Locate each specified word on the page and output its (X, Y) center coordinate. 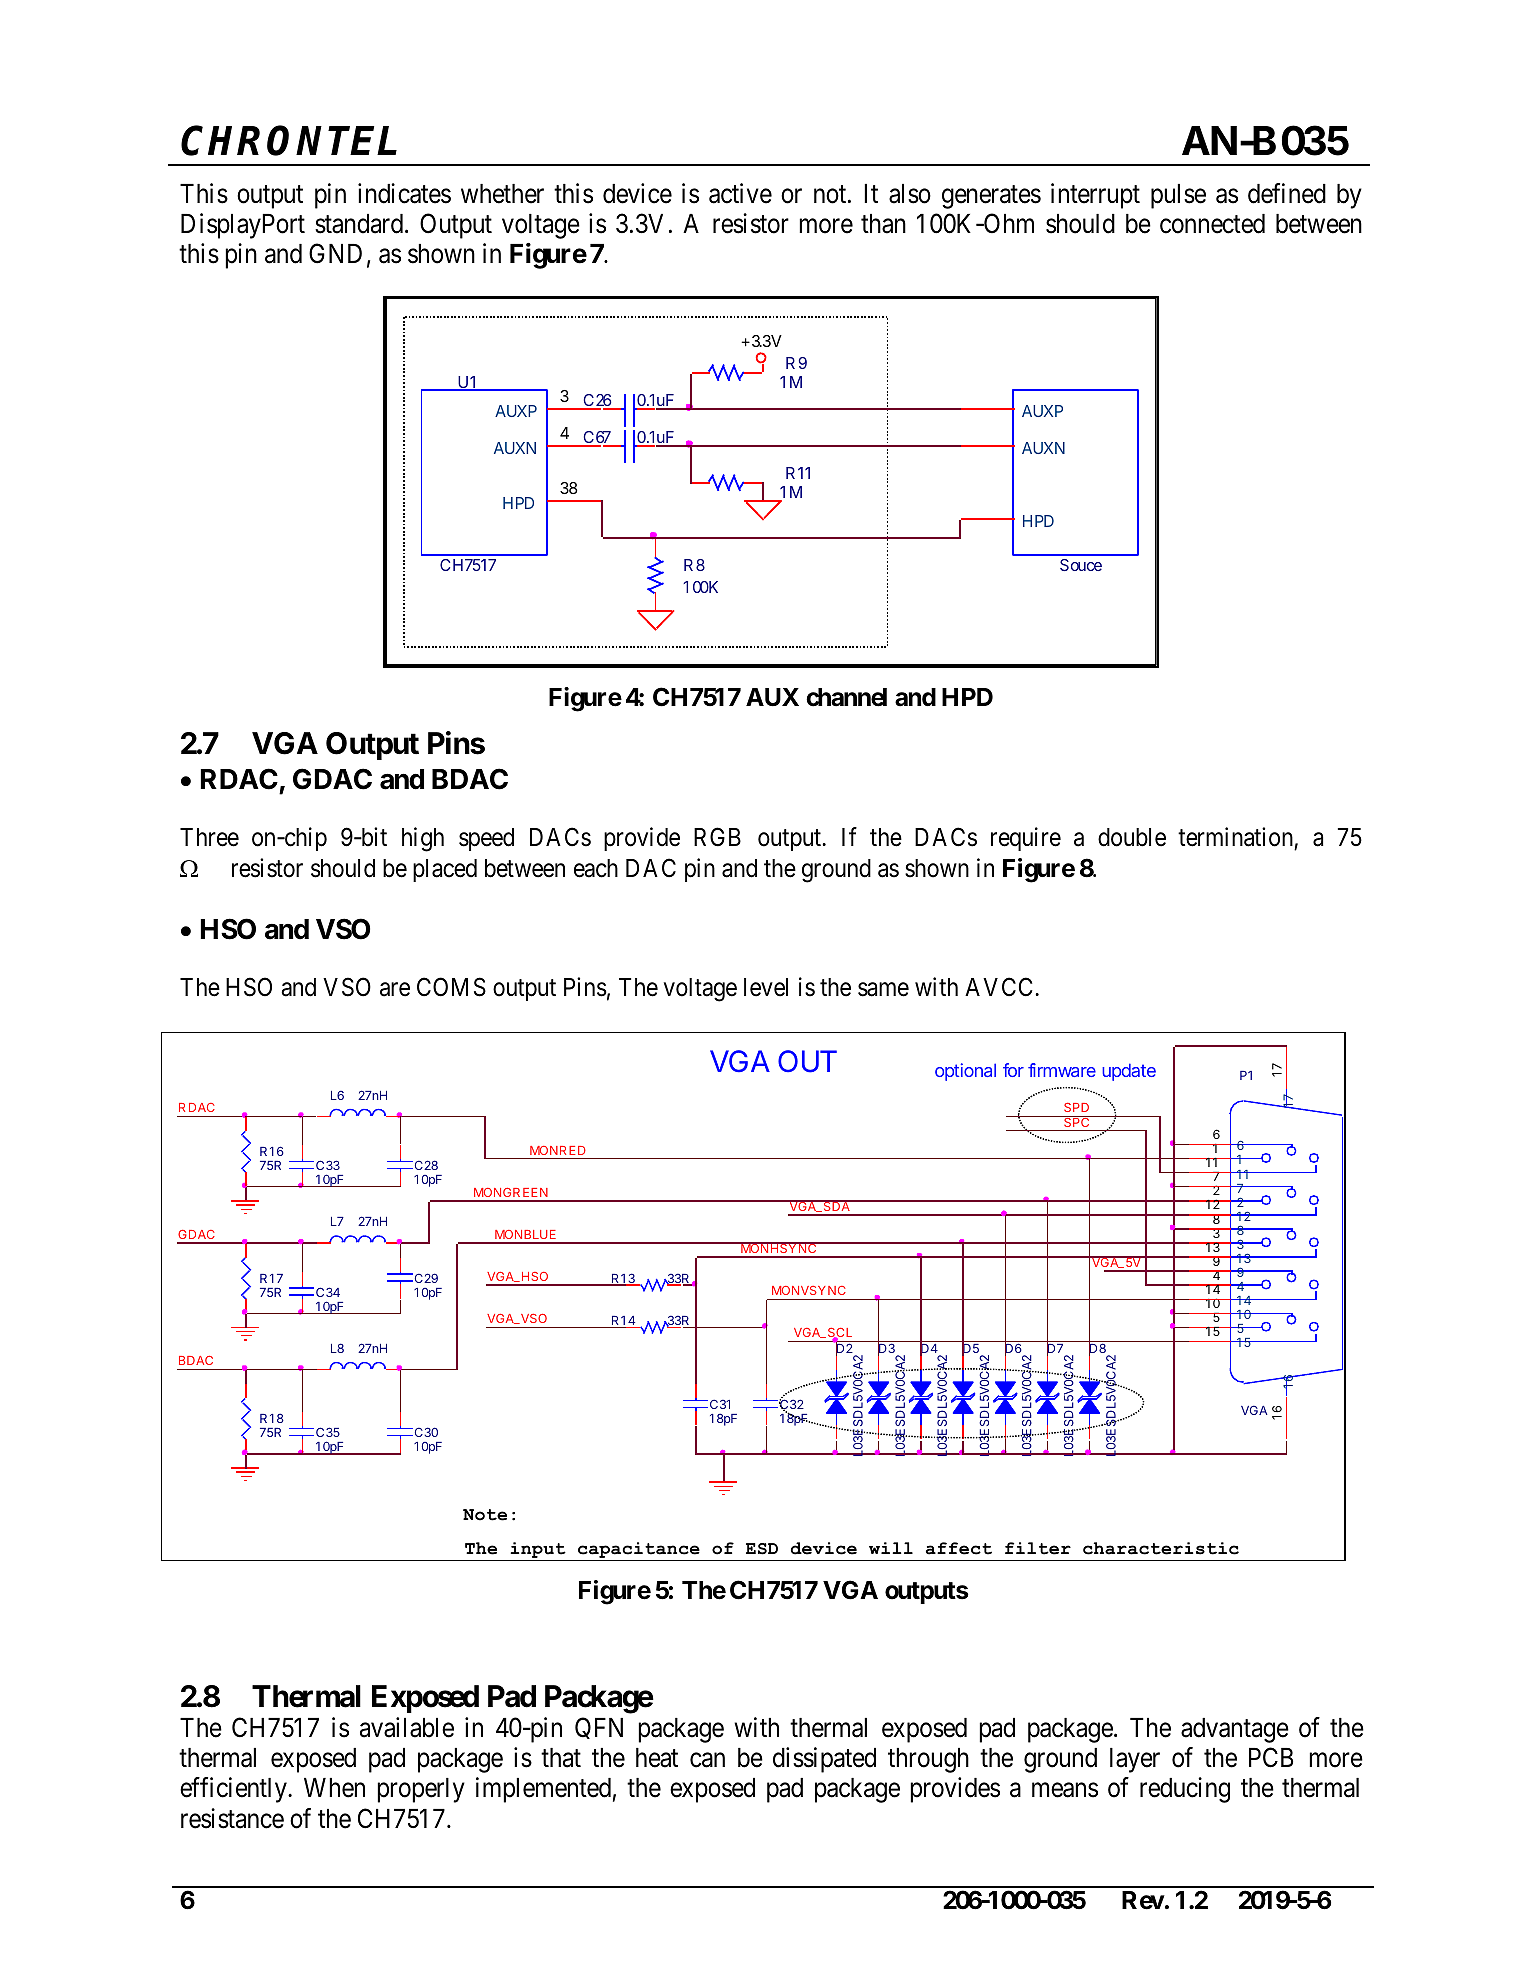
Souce (1081, 565)
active (740, 193)
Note (485, 1515)
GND (335, 253)
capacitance (639, 1551)
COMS (451, 987)
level (766, 987)
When (334, 1788)
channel (846, 697)
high (423, 839)
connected (1212, 224)
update (1129, 1072)
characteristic (1161, 1548)
